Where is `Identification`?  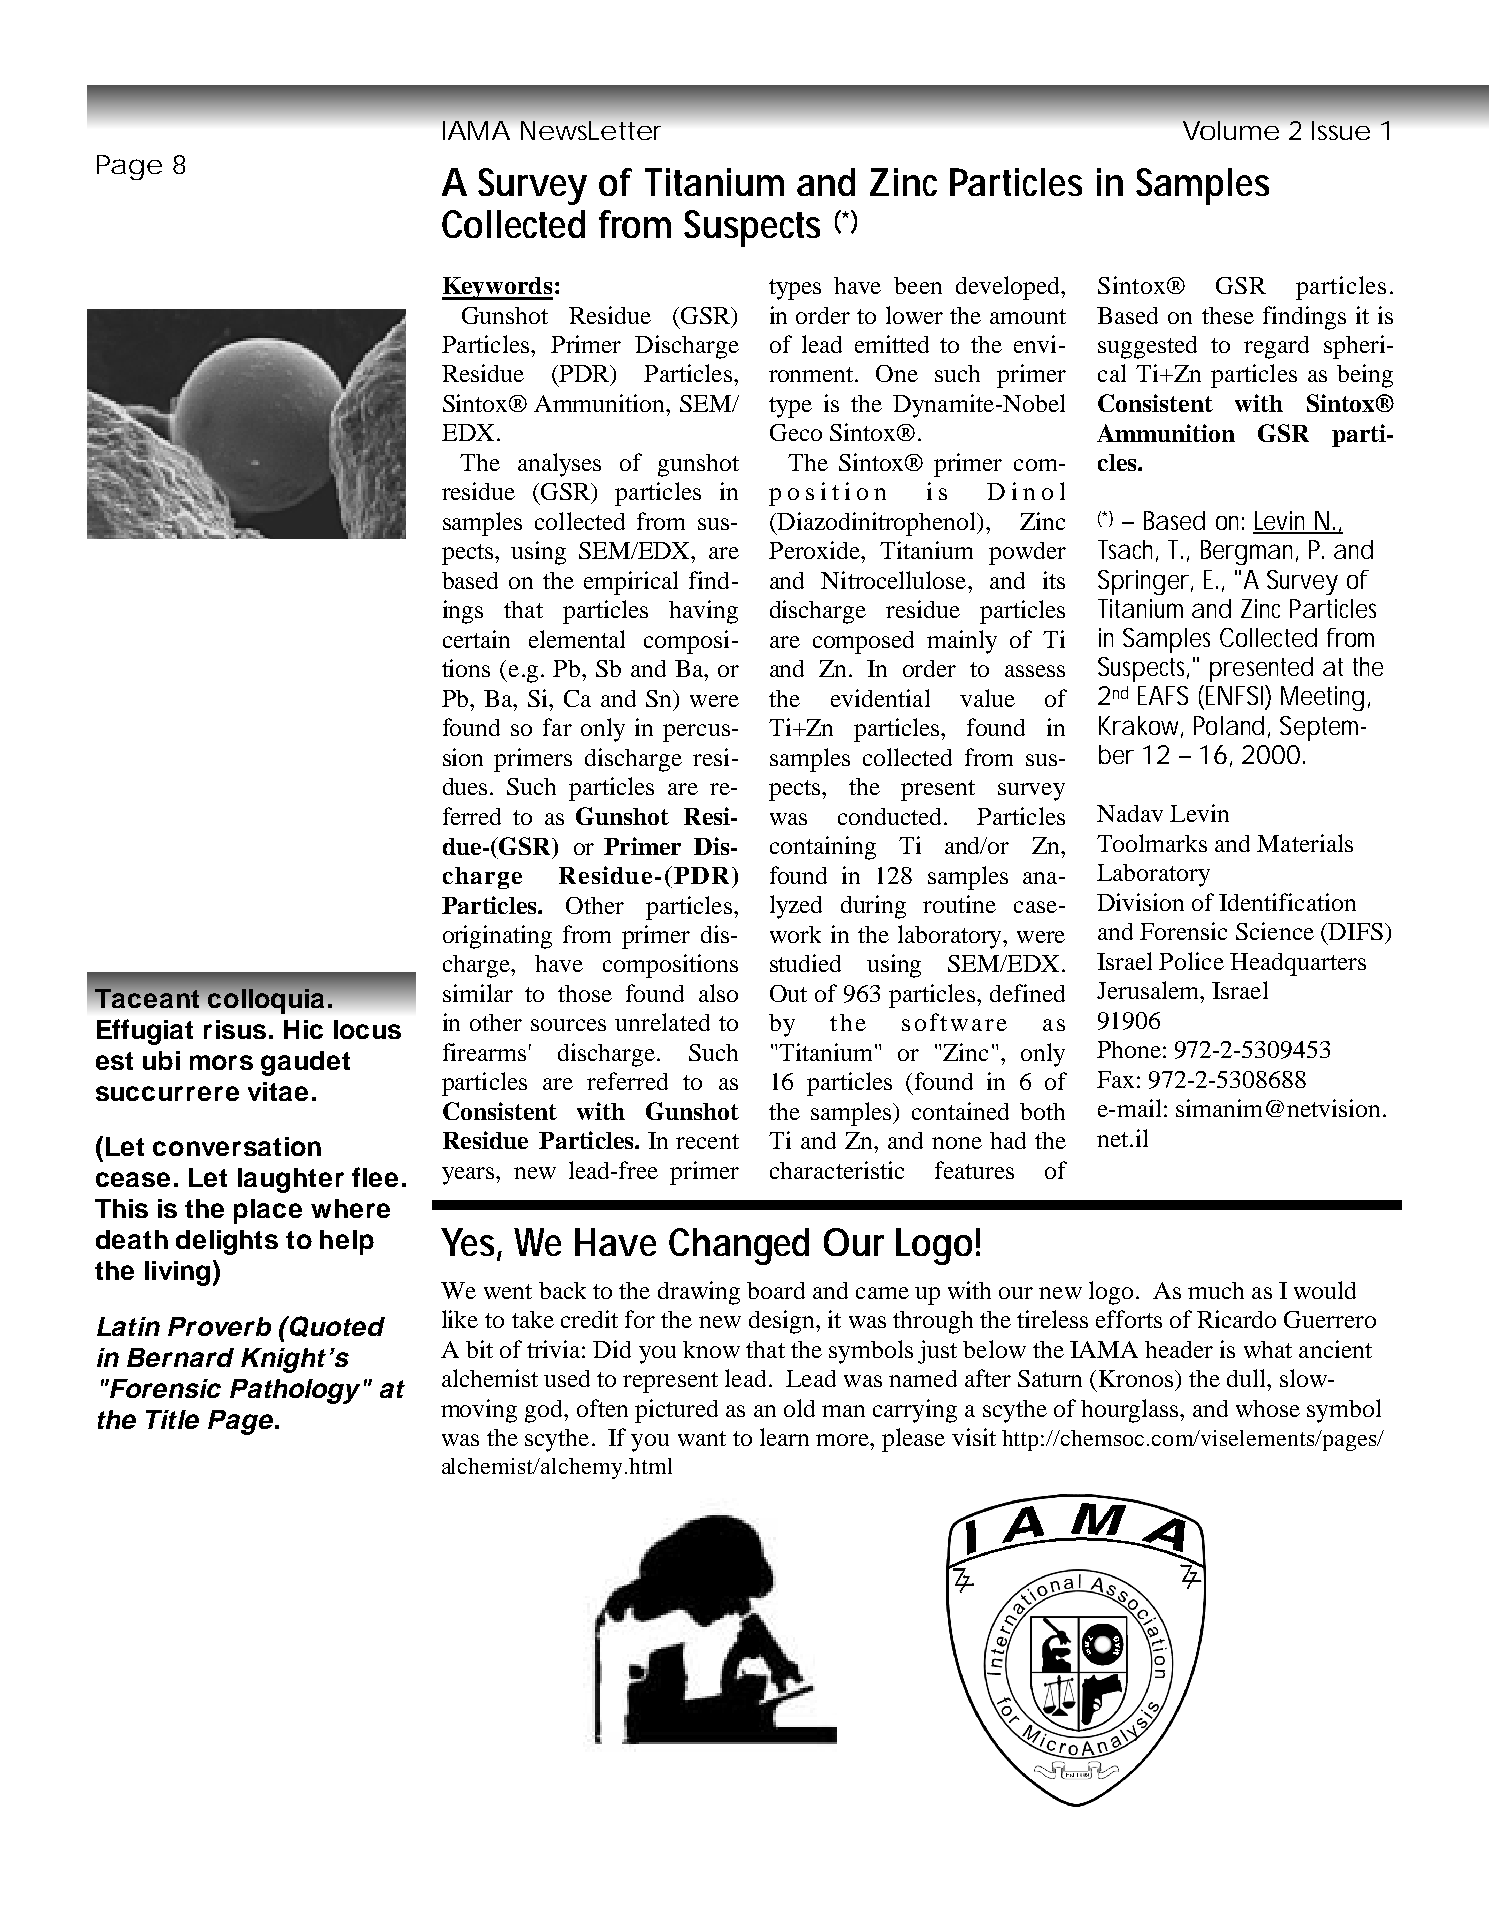 Identification is located at coordinates (1287, 902).
